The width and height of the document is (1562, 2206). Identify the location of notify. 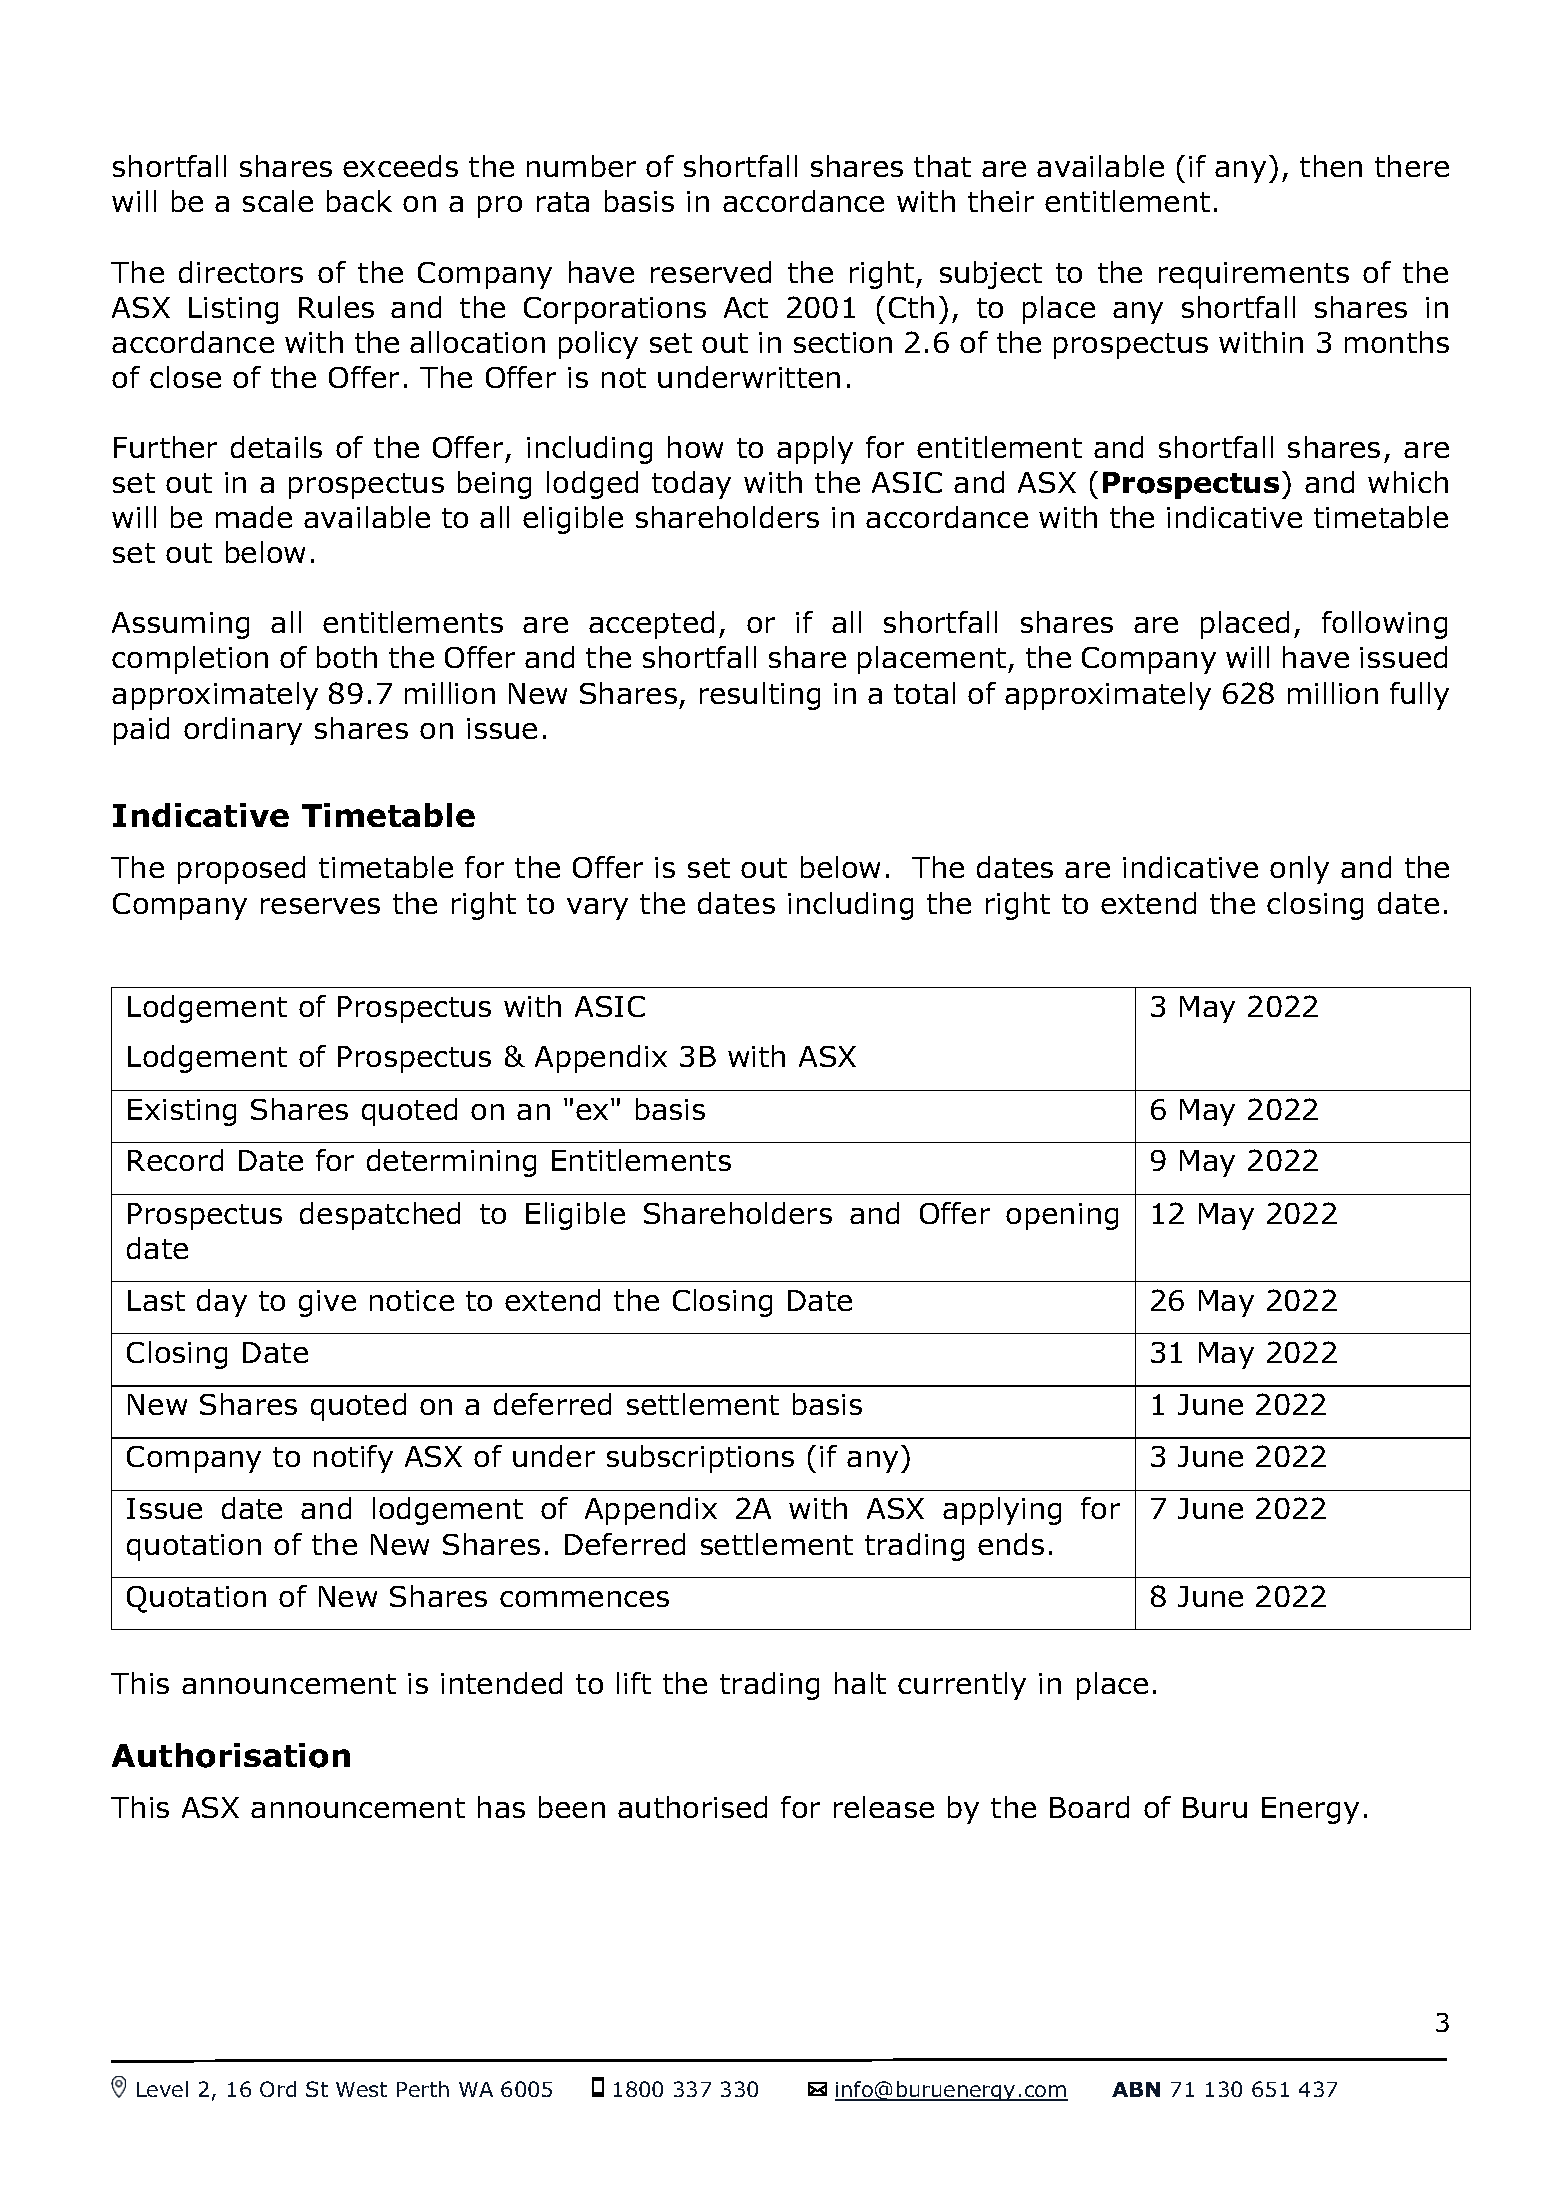
(353, 1459).
